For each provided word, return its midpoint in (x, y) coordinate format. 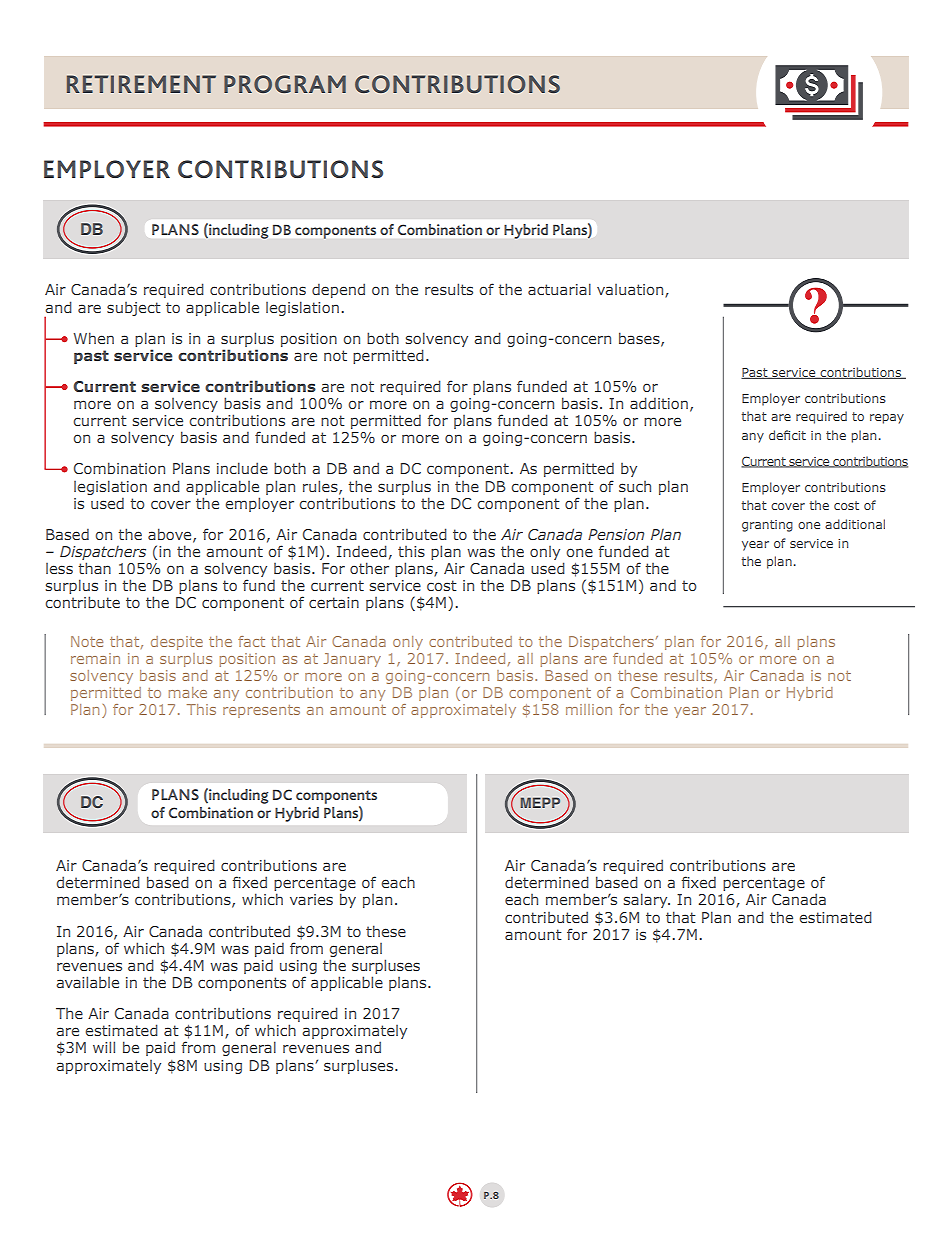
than (94, 568)
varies (311, 899)
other (369, 568)
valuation (631, 291)
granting (767, 526)
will (104, 1047)
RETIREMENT (141, 84)
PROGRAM (285, 84)
